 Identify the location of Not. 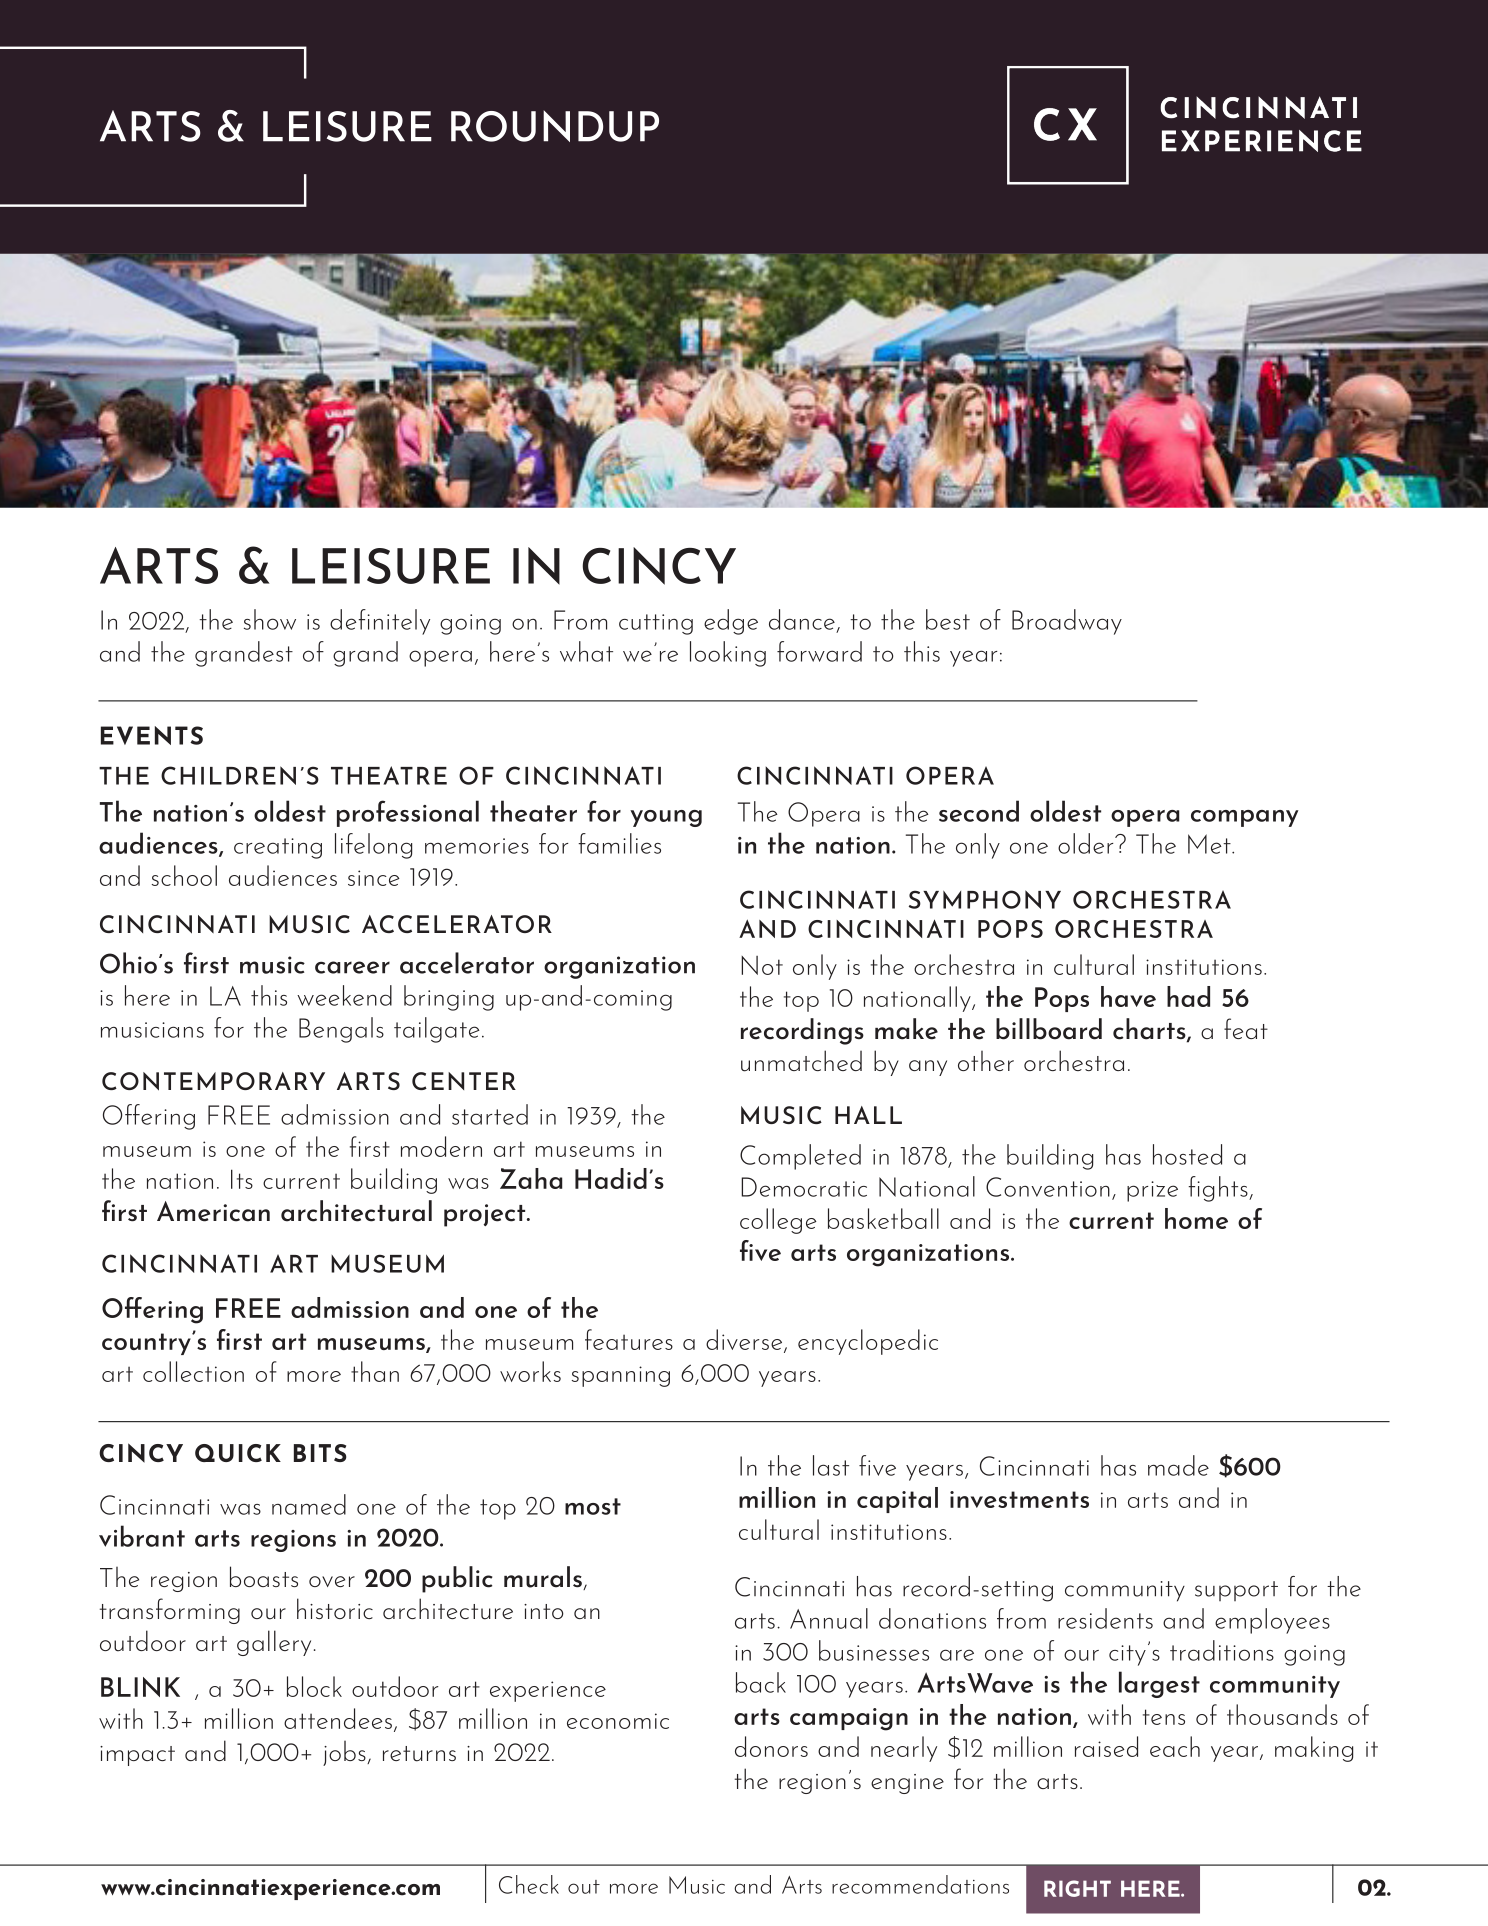
(762, 965).
